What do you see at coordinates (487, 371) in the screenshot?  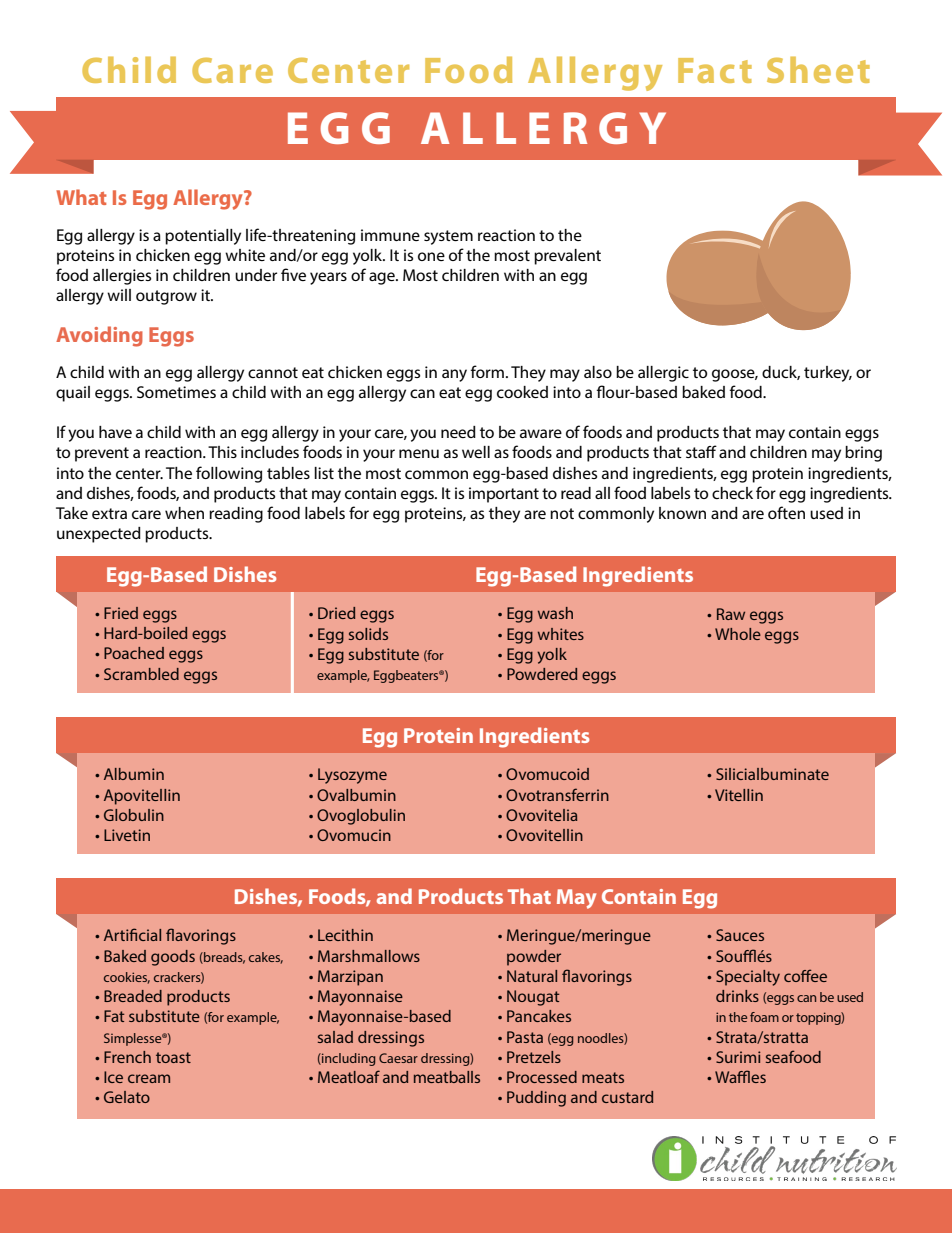 I see `form` at bounding box center [487, 371].
